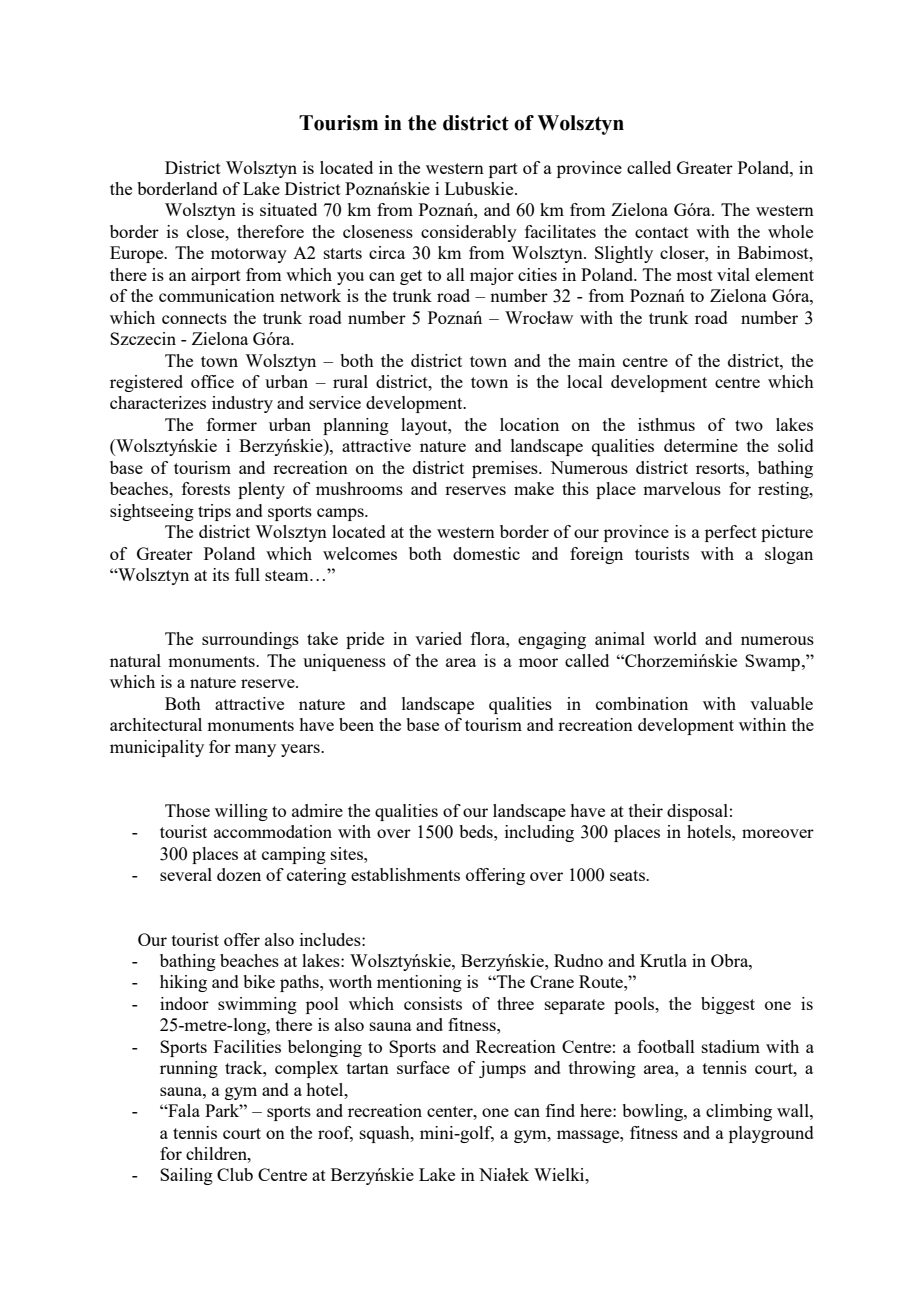 The width and height of the document is (924, 1308). I want to click on trips, so click(214, 512).
